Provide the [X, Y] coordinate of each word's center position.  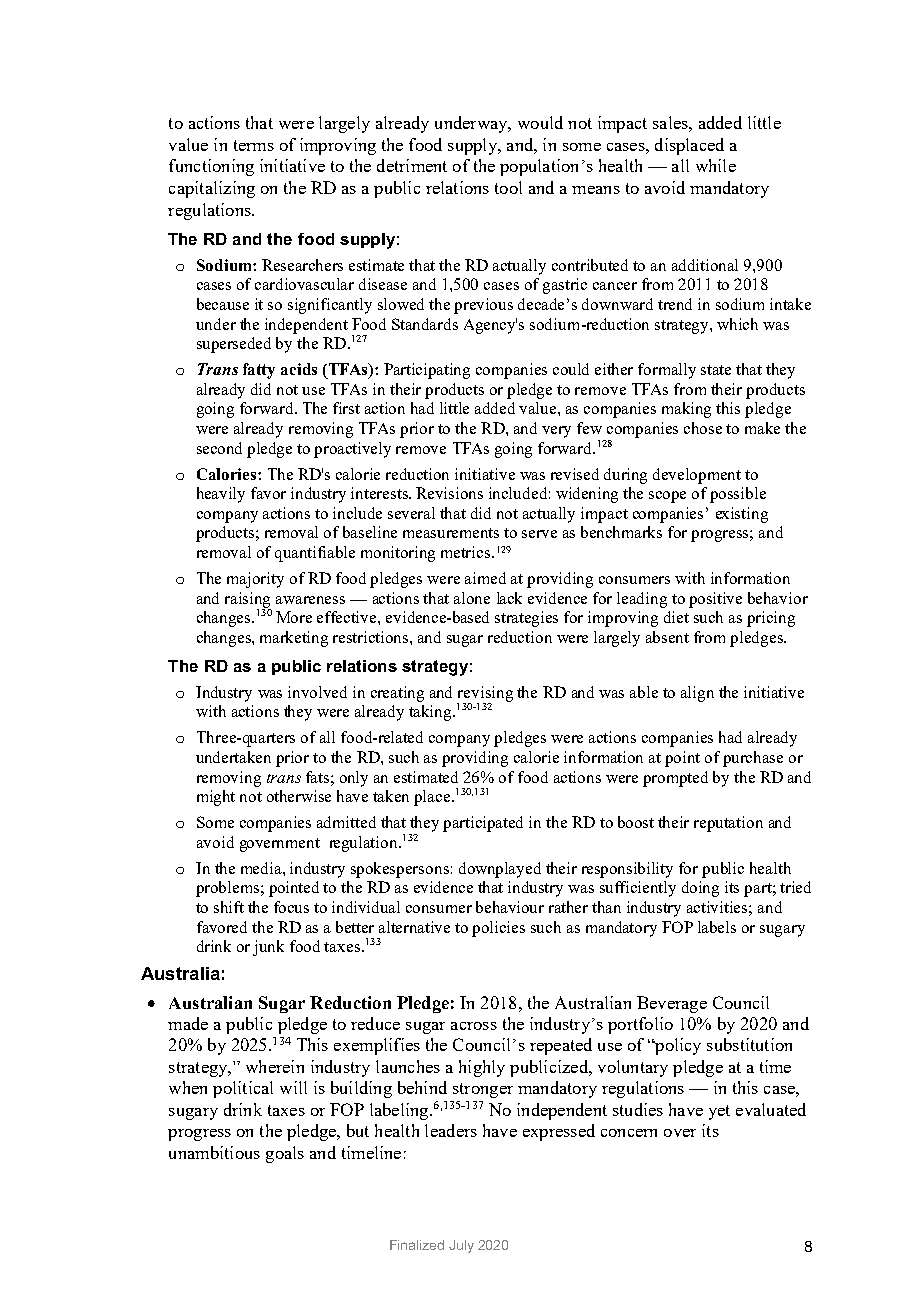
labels [717, 927]
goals [285, 1154]
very [556, 432]
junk [268, 948]
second [219, 448]
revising [485, 695]
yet [719, 1112]
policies [498, 929]
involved [317, 692]
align [697, 694]
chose [703, 428]
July [461, 1246]
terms [254, 145]
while [716, 165]
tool [508, 187]
